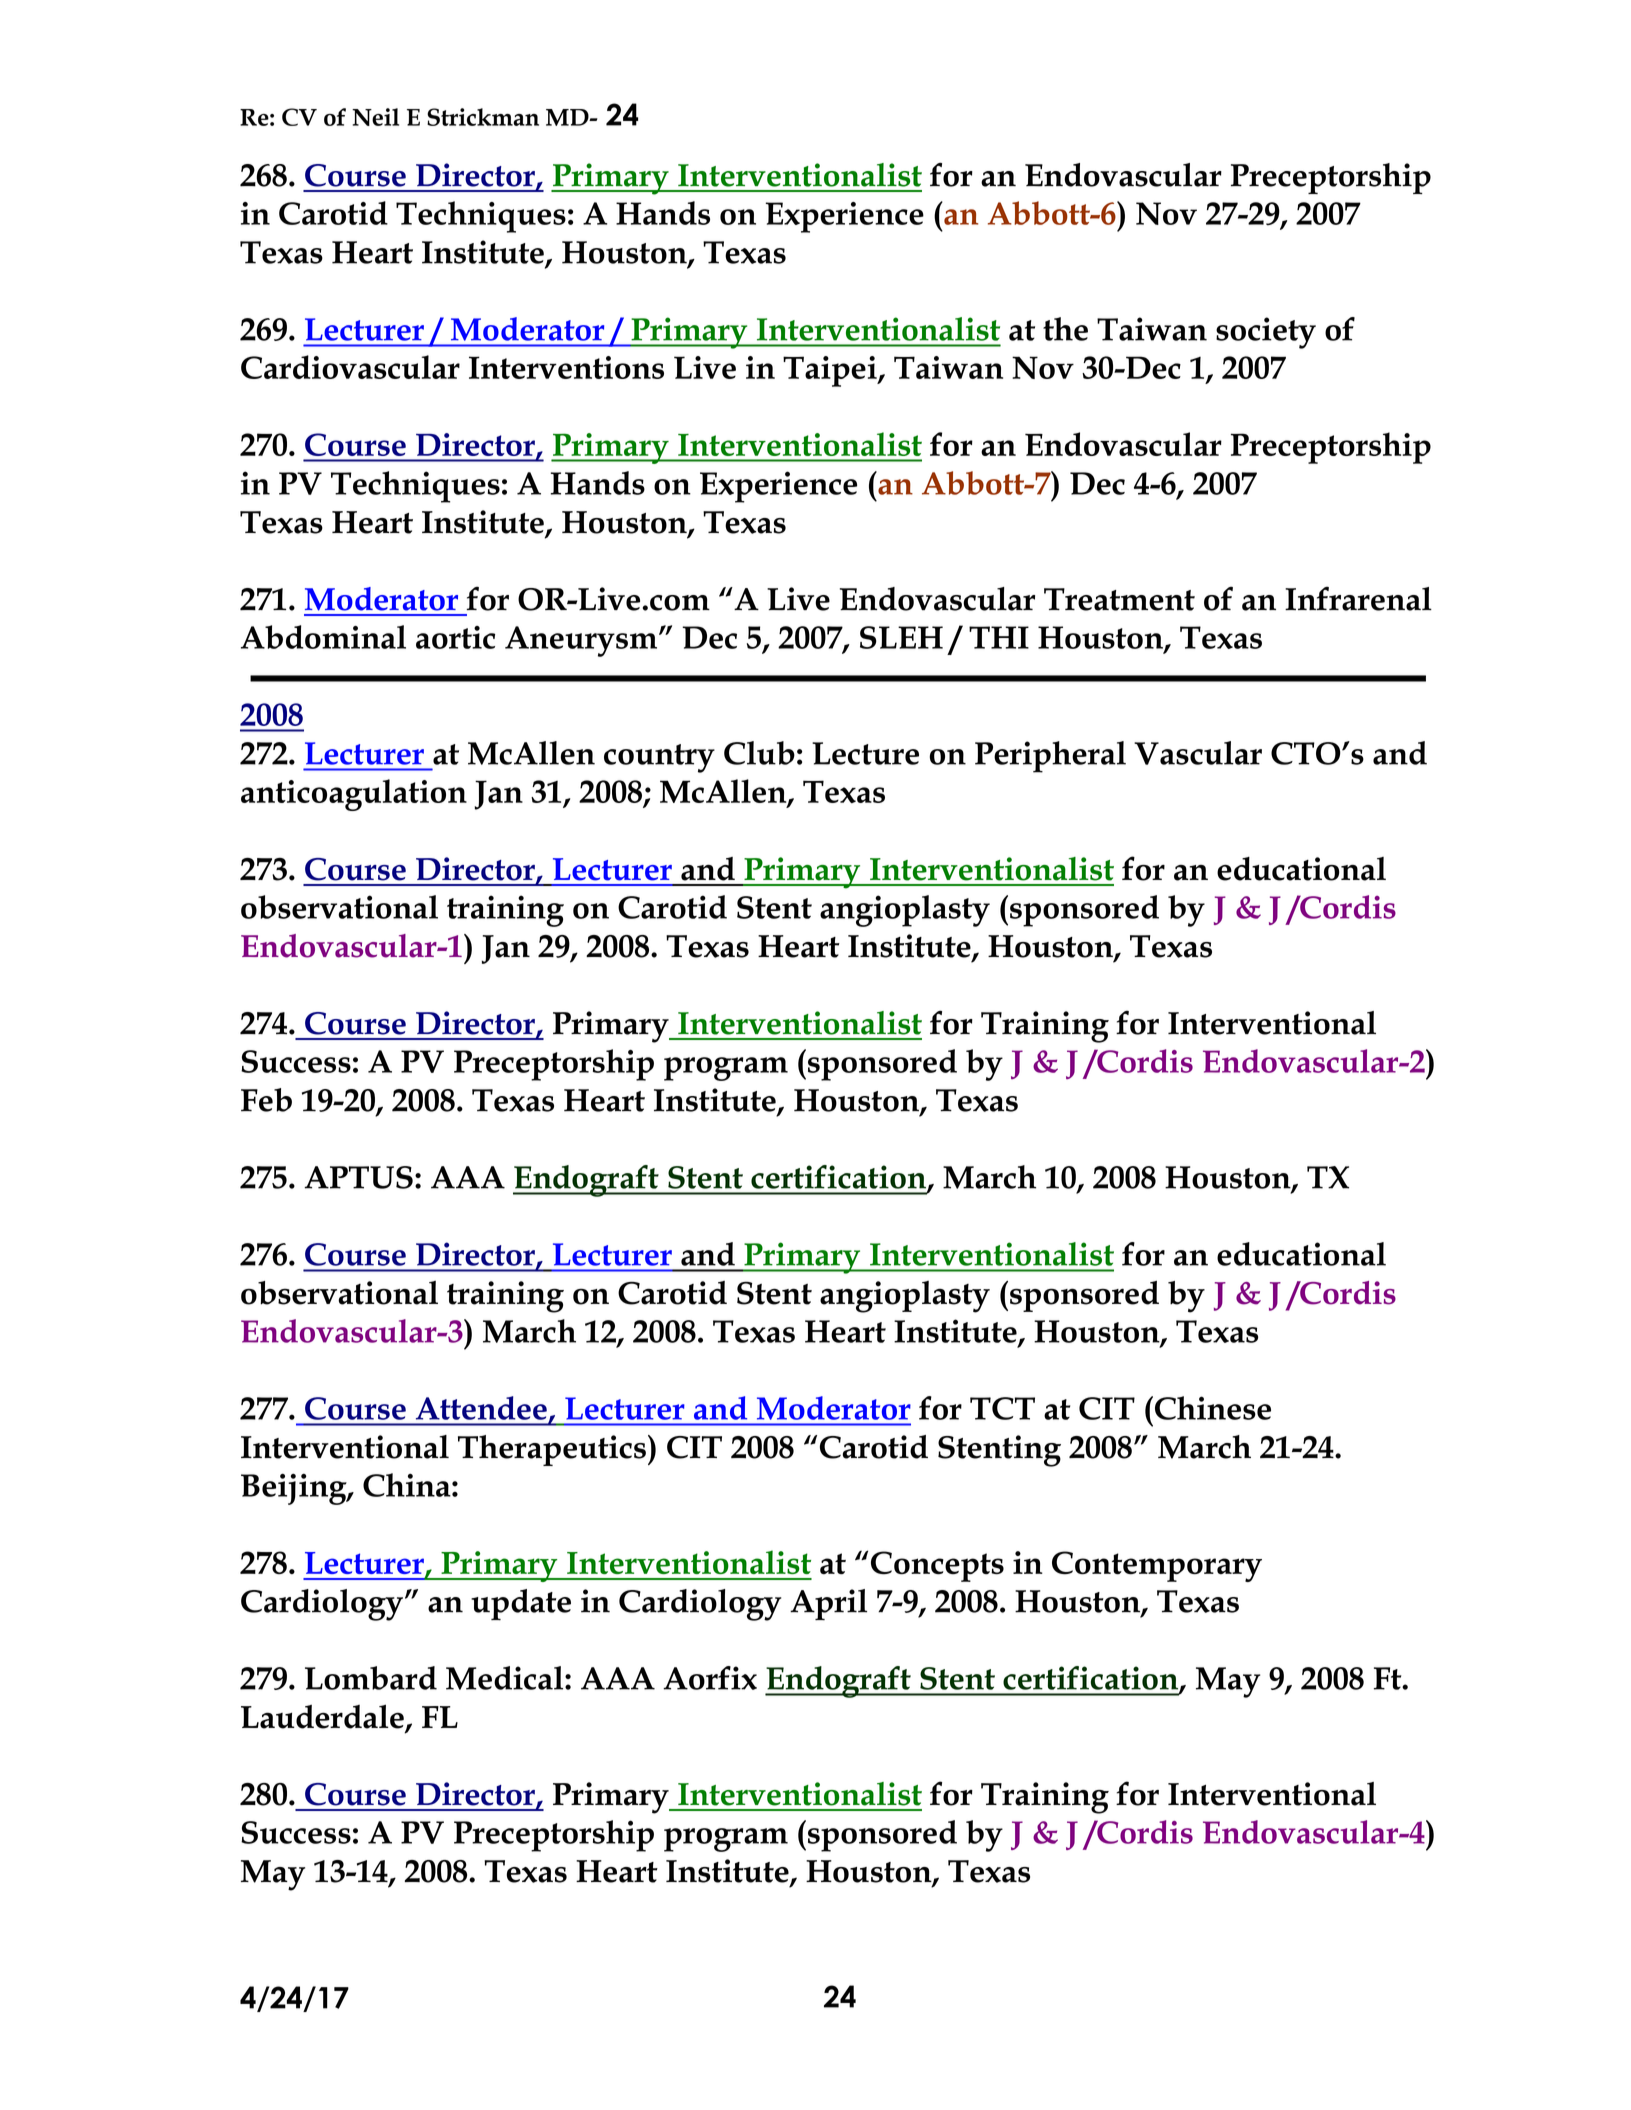 This screenshot has height=2110, width=1631. Describe the element at coordinates (266, 1100) in the screenshot. I see `Feb` at that location.
